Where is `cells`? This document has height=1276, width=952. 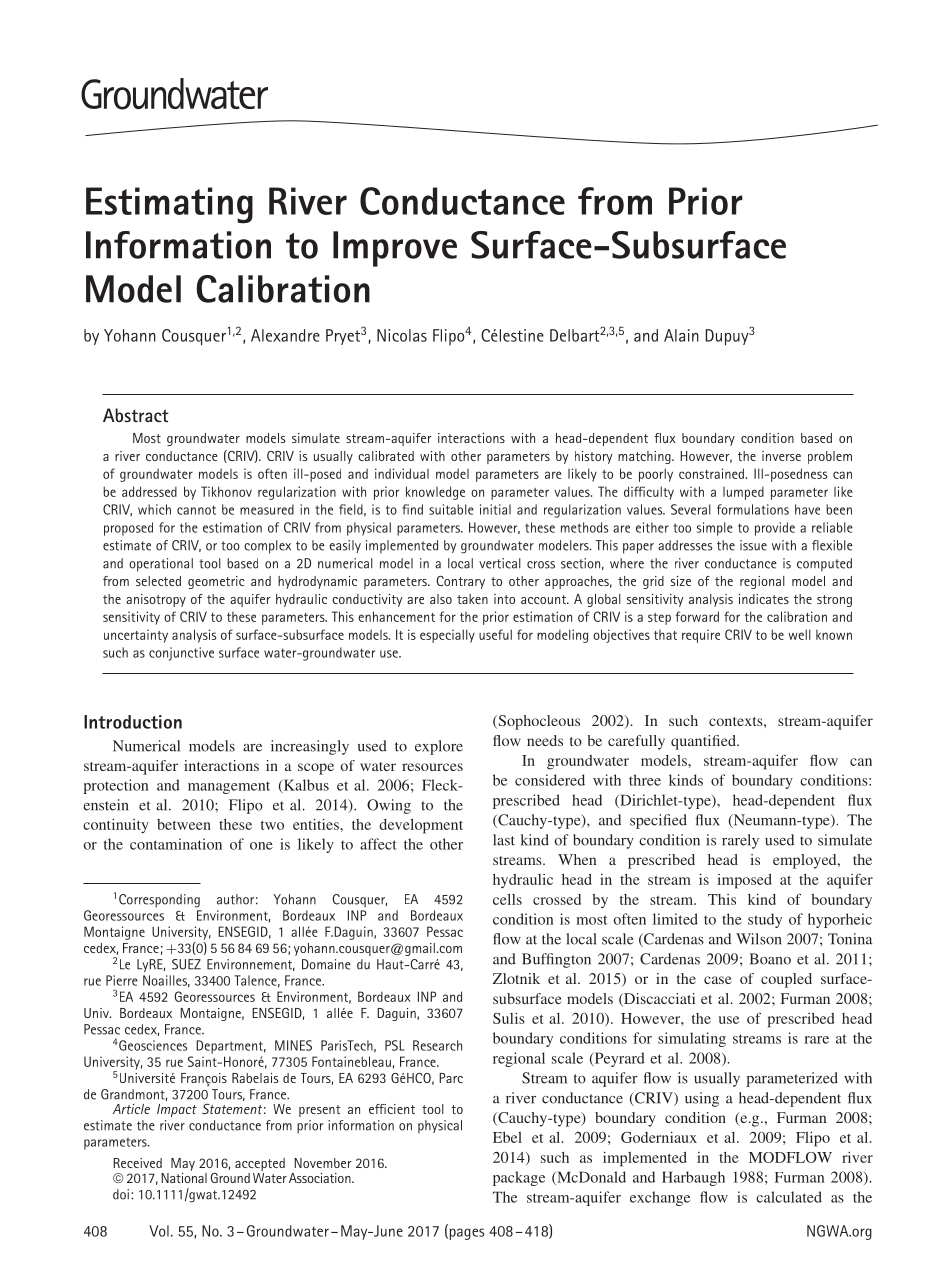 cells is located at coordinates (507, 899).
